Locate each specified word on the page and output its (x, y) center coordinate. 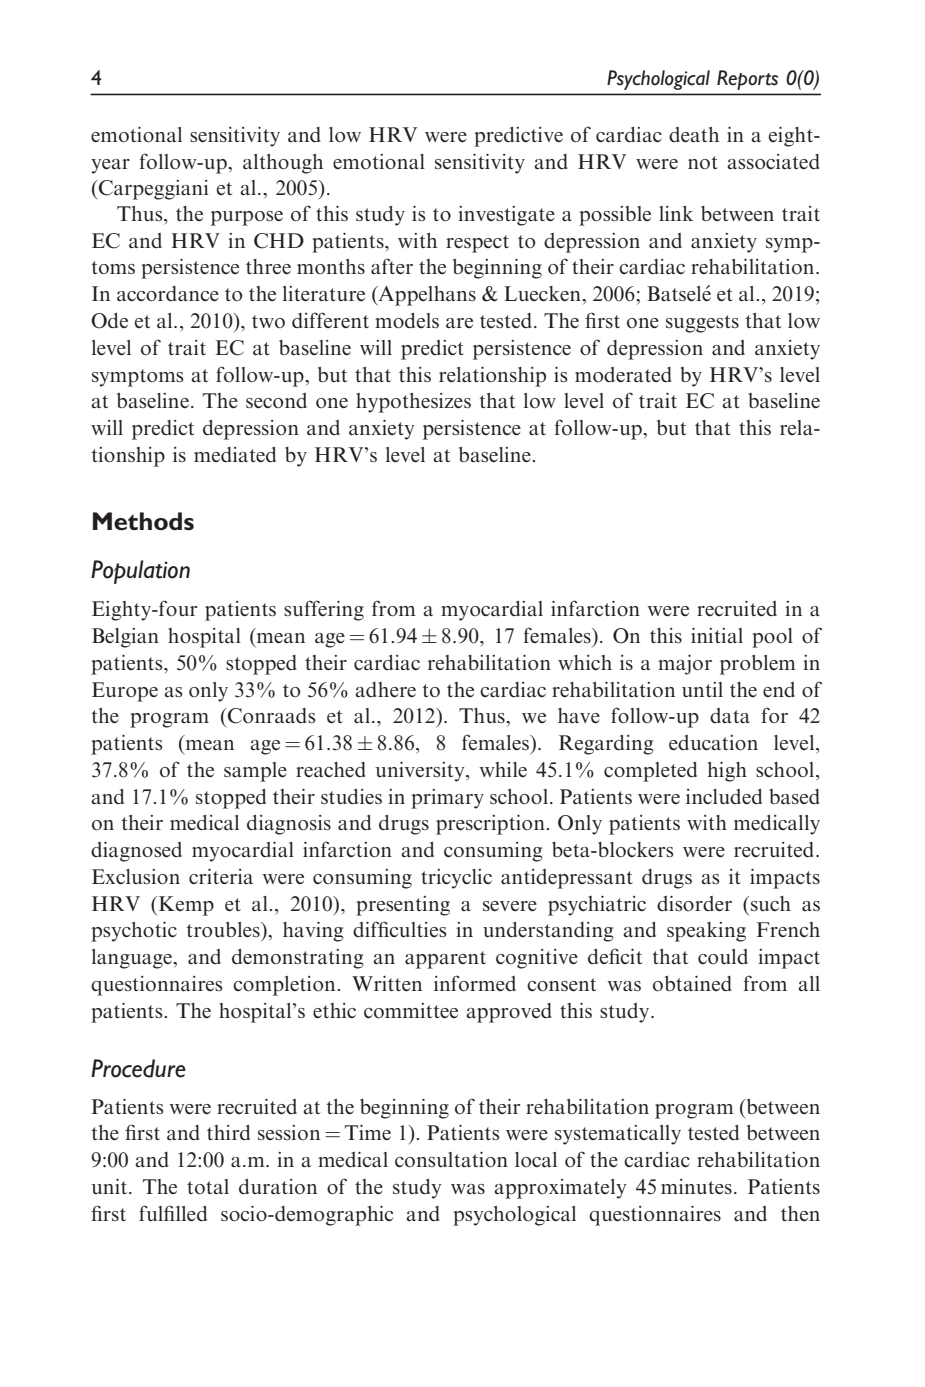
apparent (445, 960)
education (713, 743)
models (407, 321)
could (723, 956)
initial (717, 635)
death (694, 134)
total (208, 1187)
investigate (506, 216)
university (421, 772)
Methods (143, 521)
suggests (702, 324)
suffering (324, 610)
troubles (224, 929)
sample (255, 772)
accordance (168, 294)
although (283, 164)
